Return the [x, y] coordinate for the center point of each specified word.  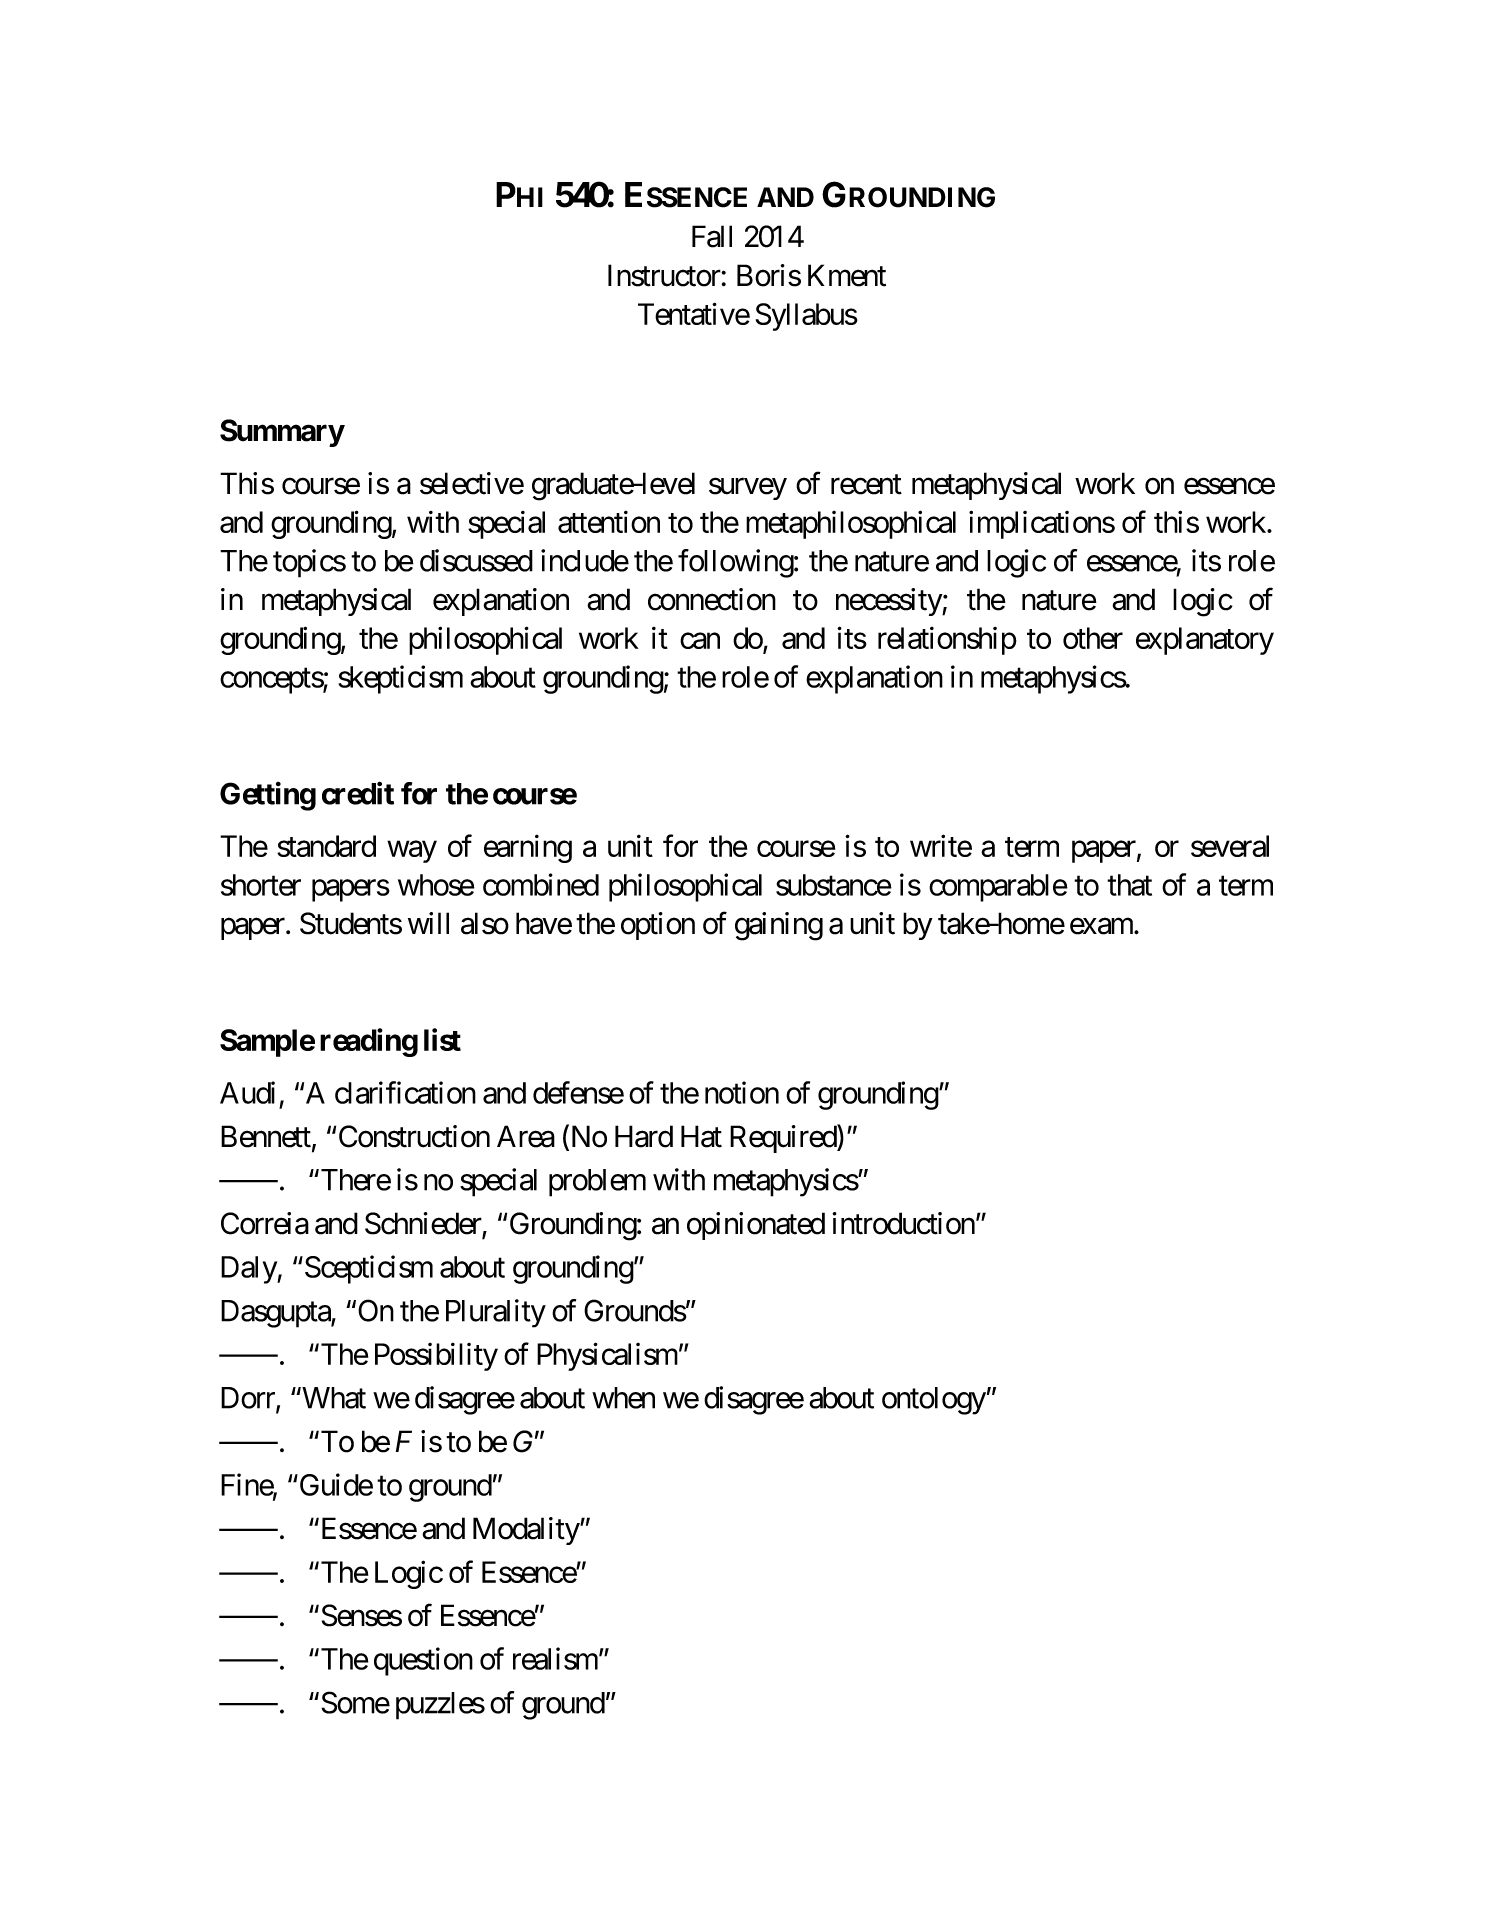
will [428, 923]
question [423, 1661]
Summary [282, 433]
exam [1102, 926]
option [658, 926]
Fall [712, 236]
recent [866, 485]
